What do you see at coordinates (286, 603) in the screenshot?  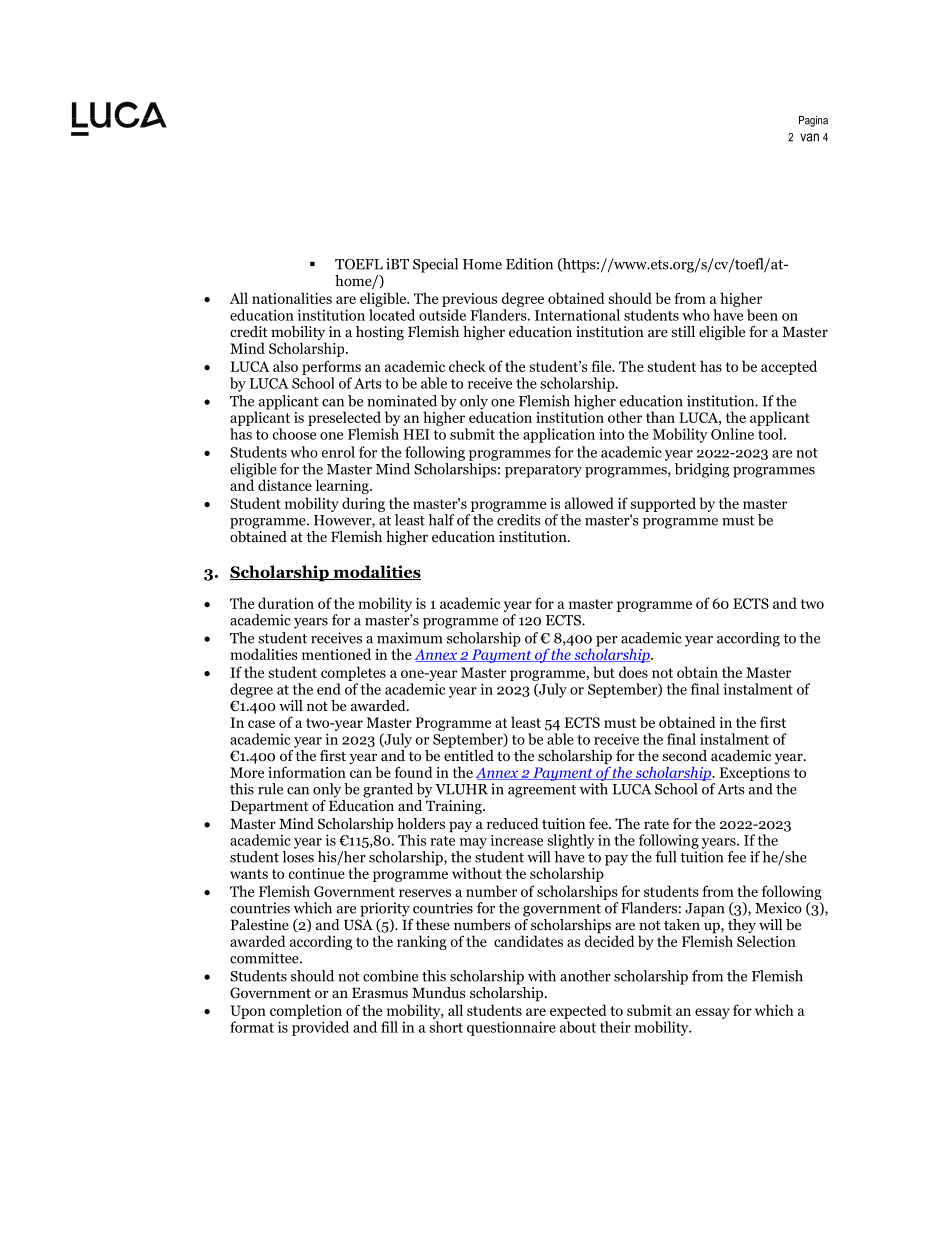 I see `duration` at bounding box center [286, 603].
